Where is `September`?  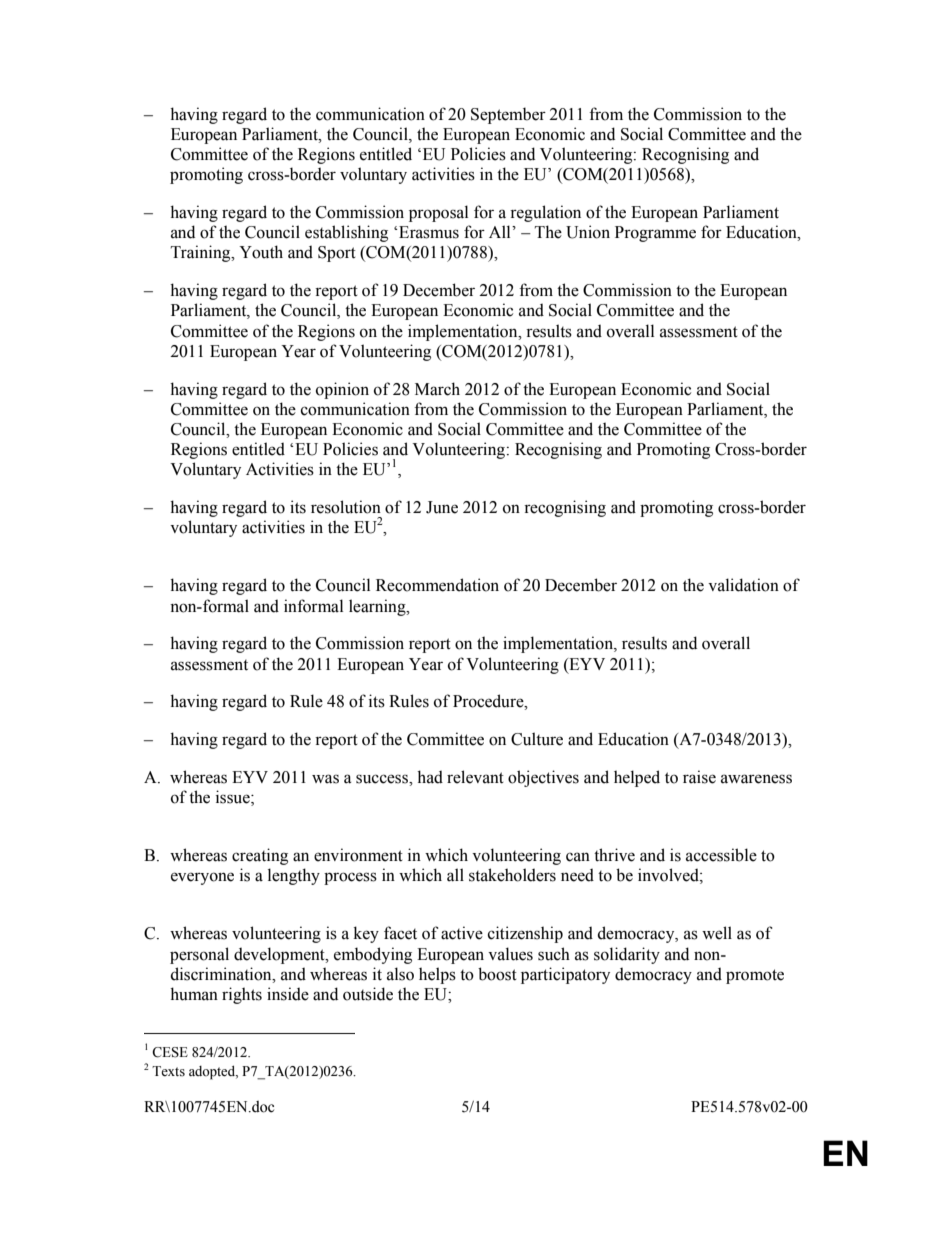 September is located at coordinates (508, 115).
